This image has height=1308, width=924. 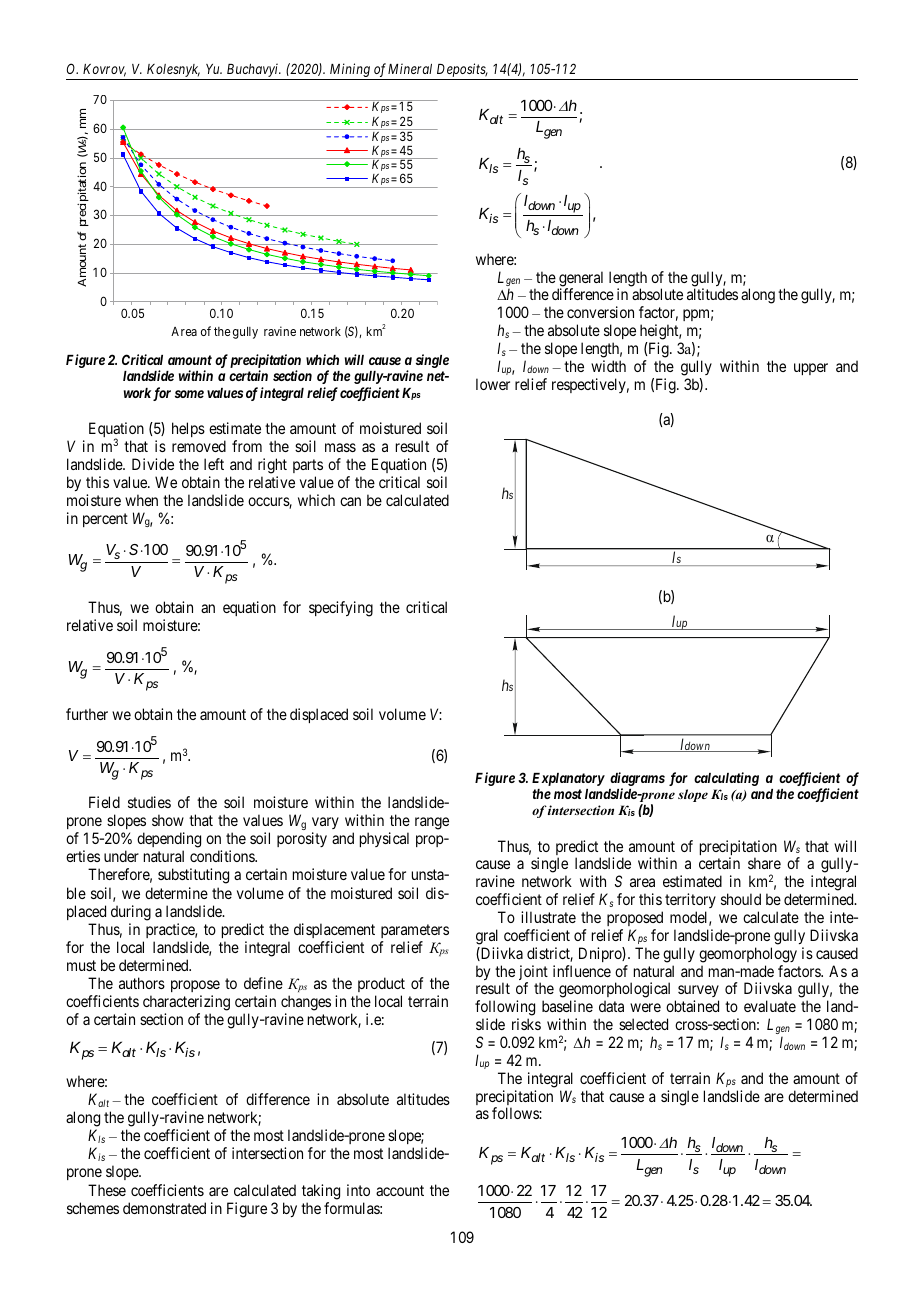 What do you see at coordinates (349, 71) in the image?
I see `Mining` at bounding box center [349, 71].
